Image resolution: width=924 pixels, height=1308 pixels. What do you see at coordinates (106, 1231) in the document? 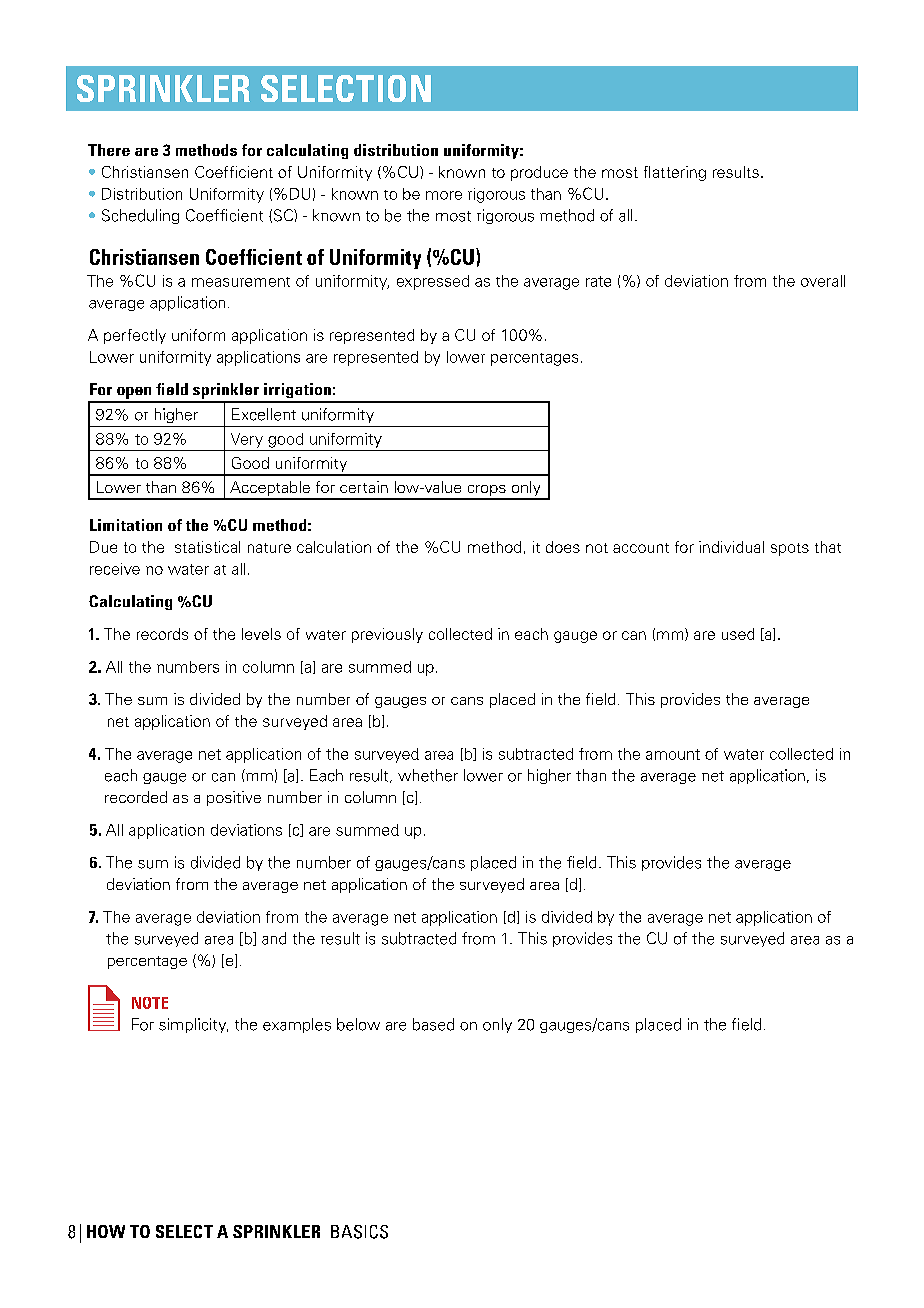
I see `HOW` at bounding box center [106, 1231].
